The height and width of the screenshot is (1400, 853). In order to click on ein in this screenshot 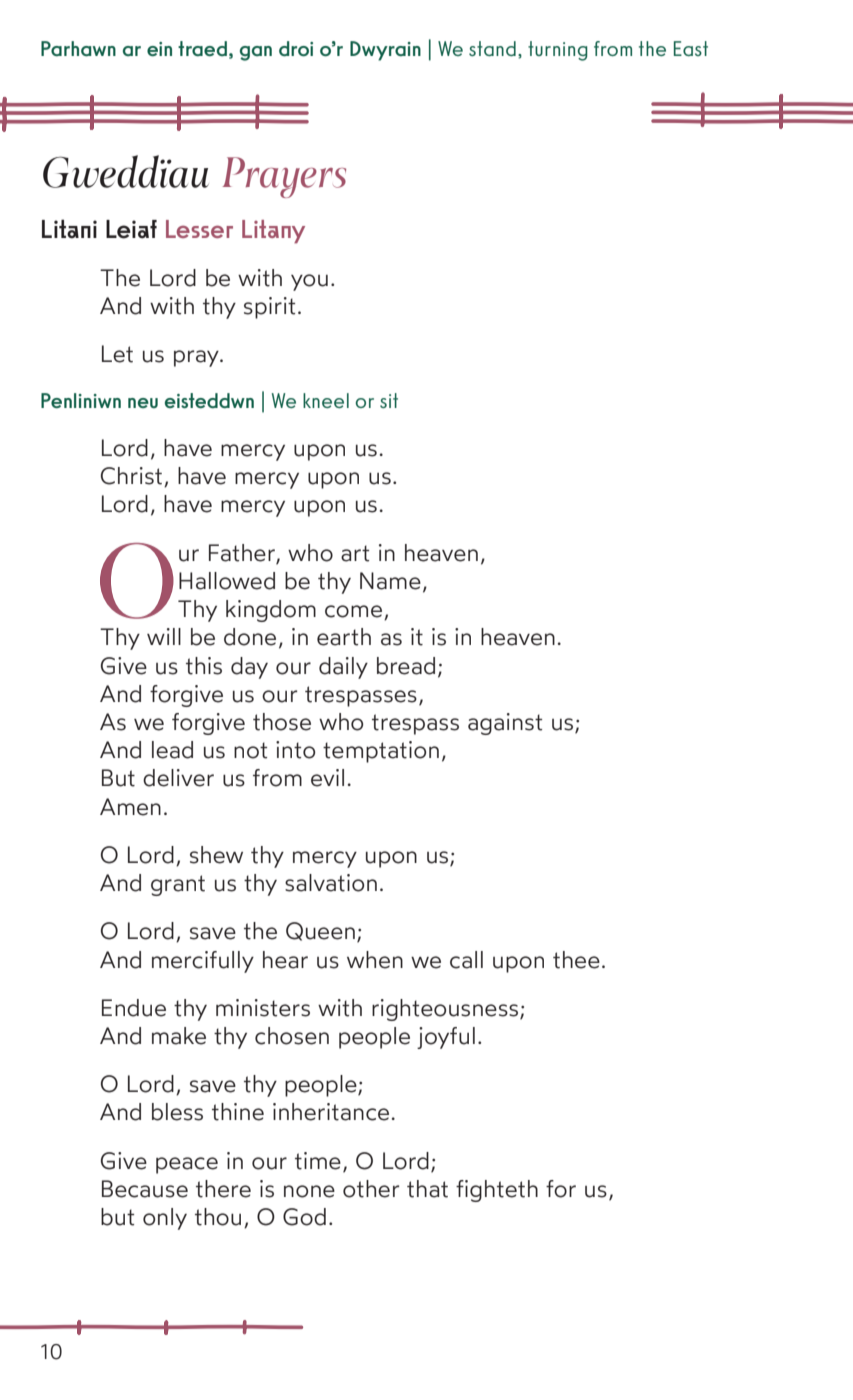, I will do `click(159, 49)`.
